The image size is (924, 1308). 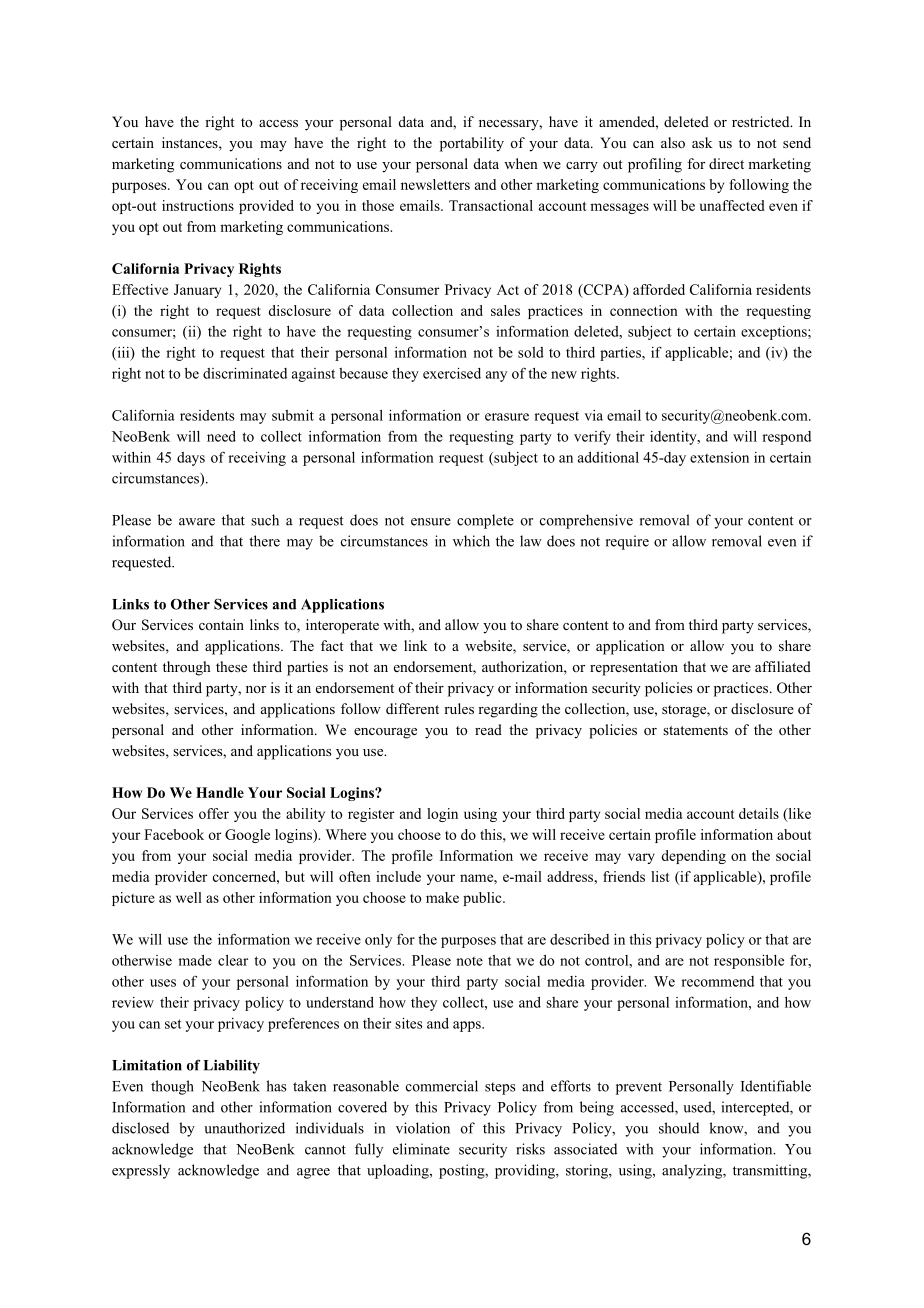 I want to click on unauthorized, so click(x=244, y=1128).
